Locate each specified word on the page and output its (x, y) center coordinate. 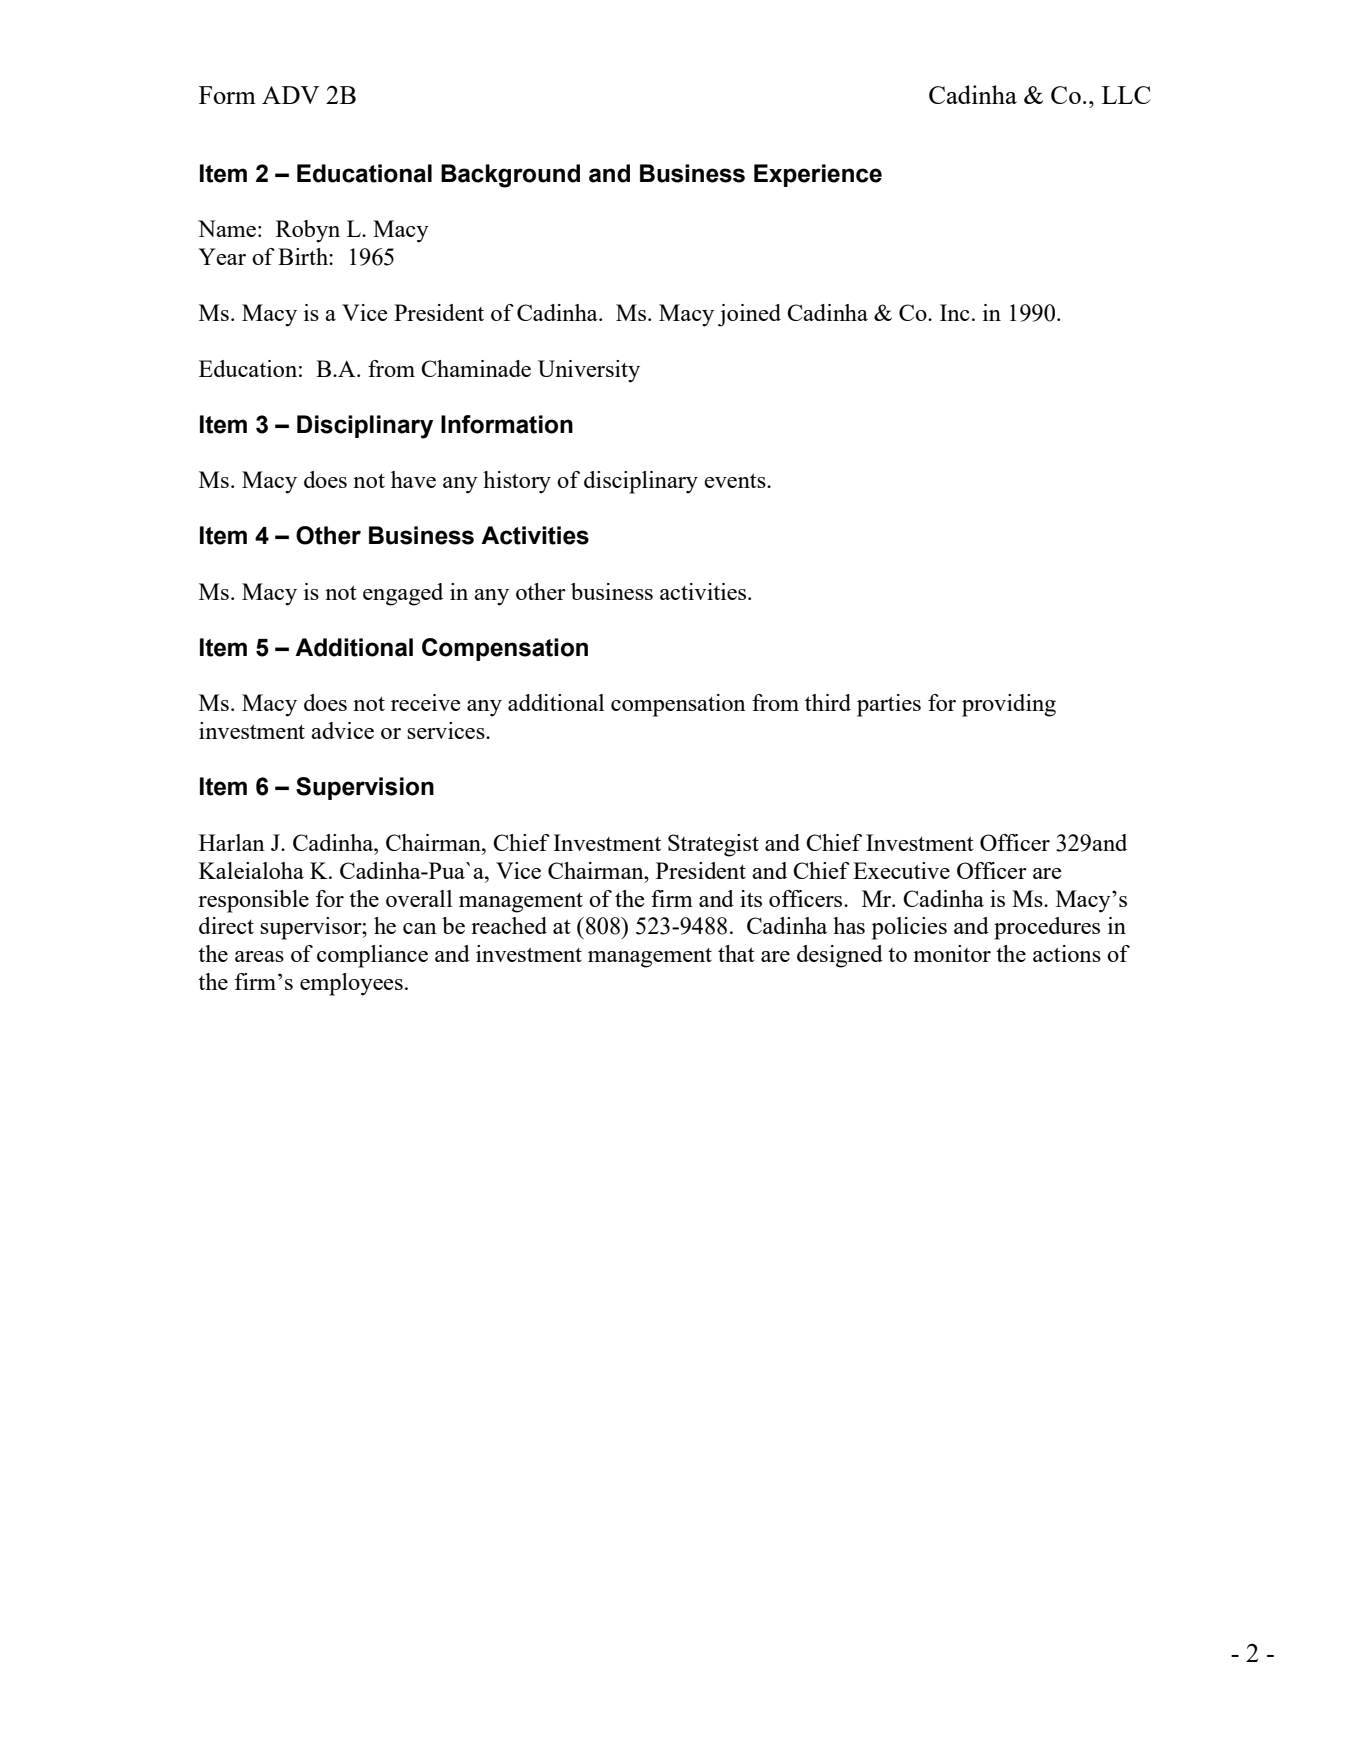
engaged (403, 594)
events (736, 480)
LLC (1126, 95)
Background (510, 176)
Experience (818, 175)
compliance (372, 956)
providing (1009, 705)
